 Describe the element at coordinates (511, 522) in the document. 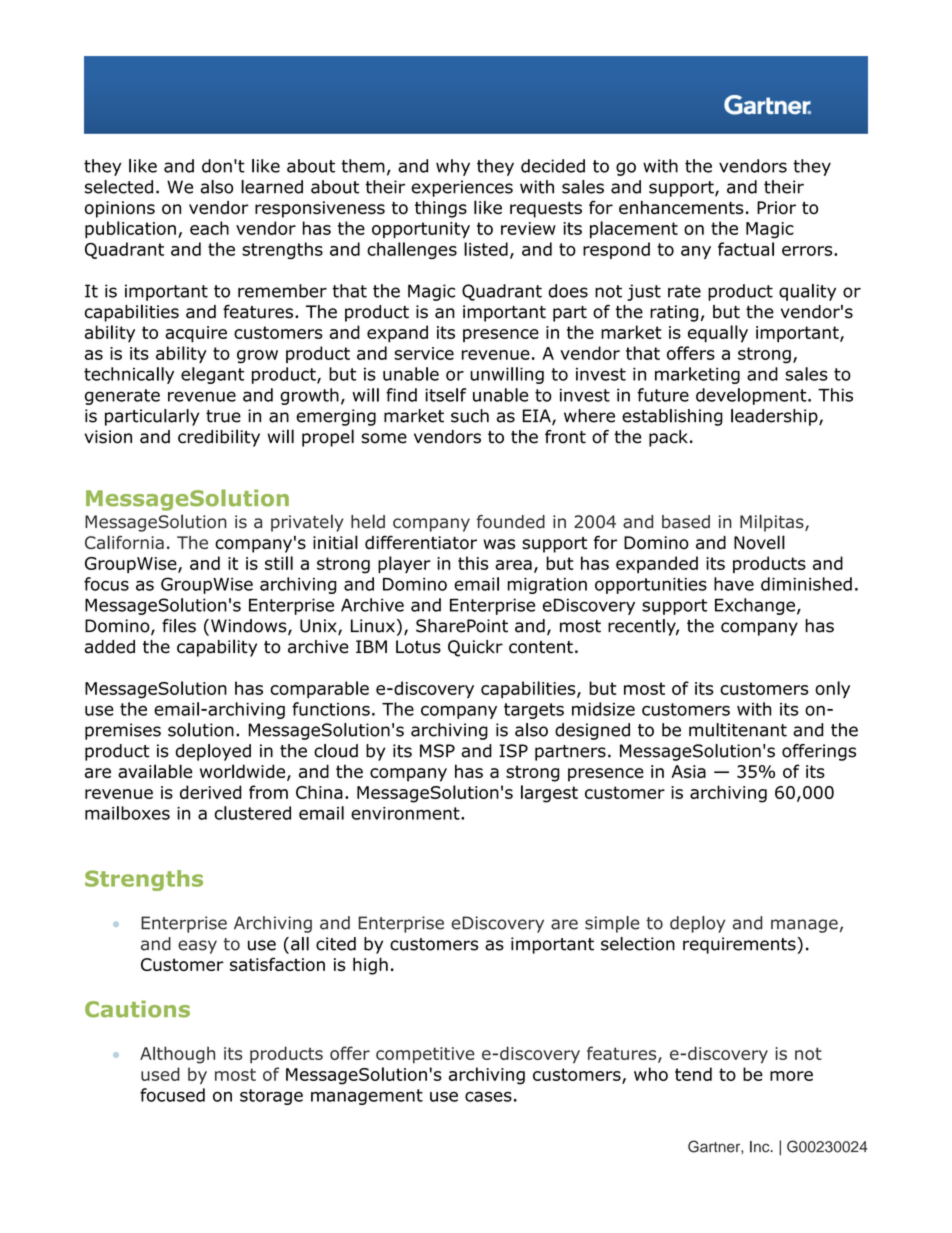

I see `founded` at that location.
